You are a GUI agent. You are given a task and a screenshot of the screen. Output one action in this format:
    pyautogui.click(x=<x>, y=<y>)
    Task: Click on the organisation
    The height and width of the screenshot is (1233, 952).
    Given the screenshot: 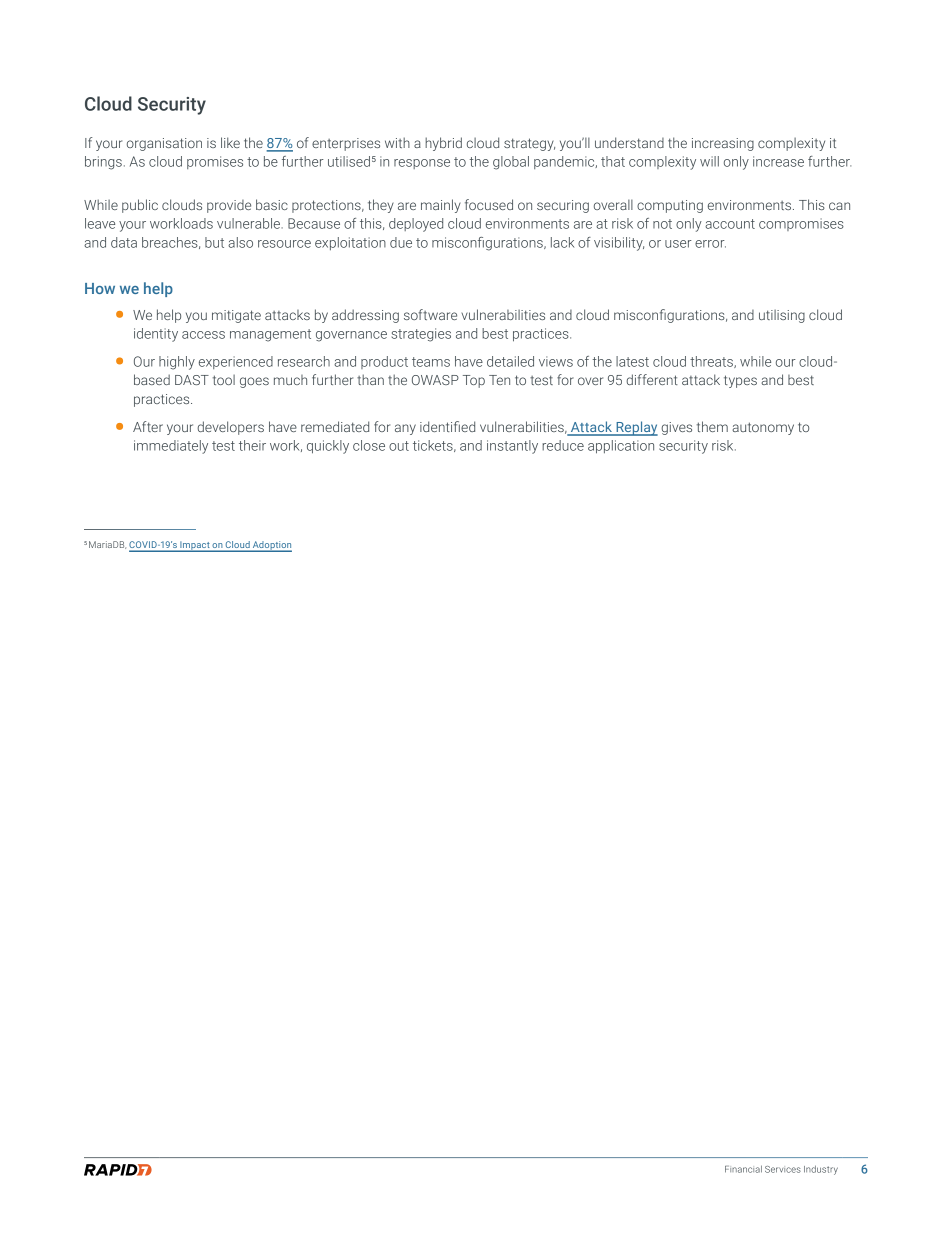 What is the action you would take?
    pyautogui.click(x=164, y=144)
